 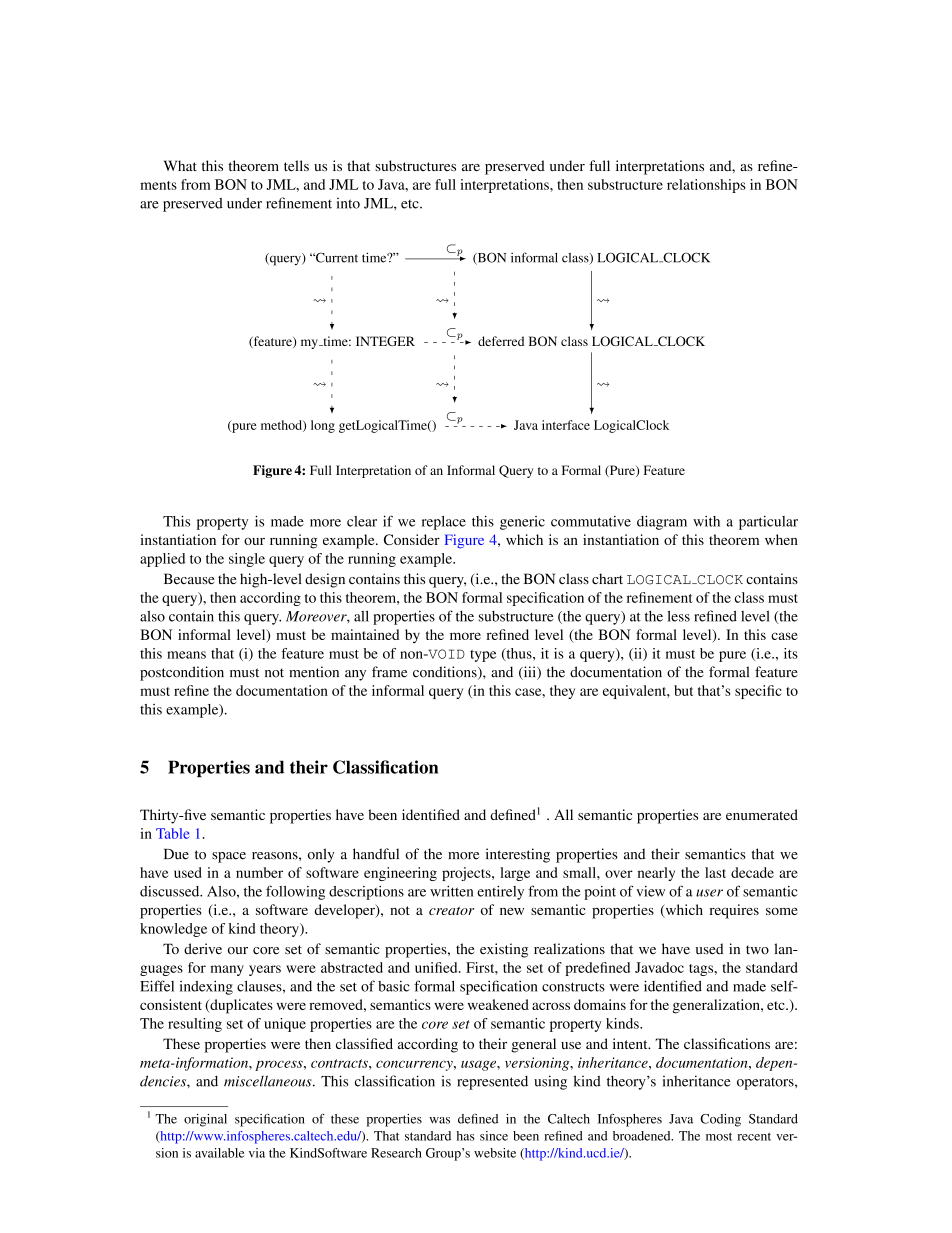 I want to click on but, so click(x=683, y=690).
